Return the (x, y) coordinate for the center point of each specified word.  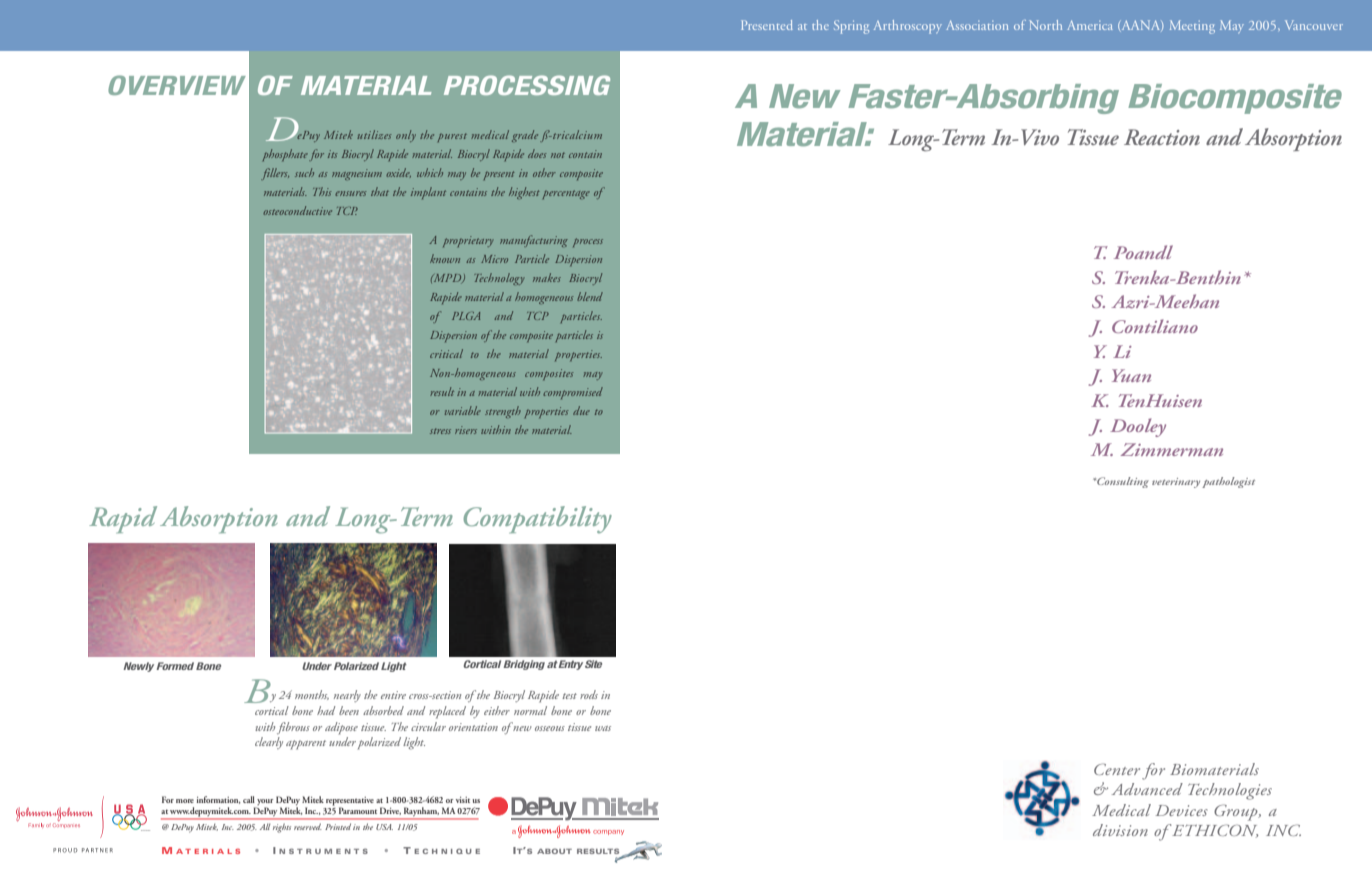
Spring (851, 27)
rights (282, 828)
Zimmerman (1172, 449)
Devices (1181, 810)
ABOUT (554, 851)
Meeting (1192, 27)
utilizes (374, 134)
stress (440, 431)
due (581, 410)
